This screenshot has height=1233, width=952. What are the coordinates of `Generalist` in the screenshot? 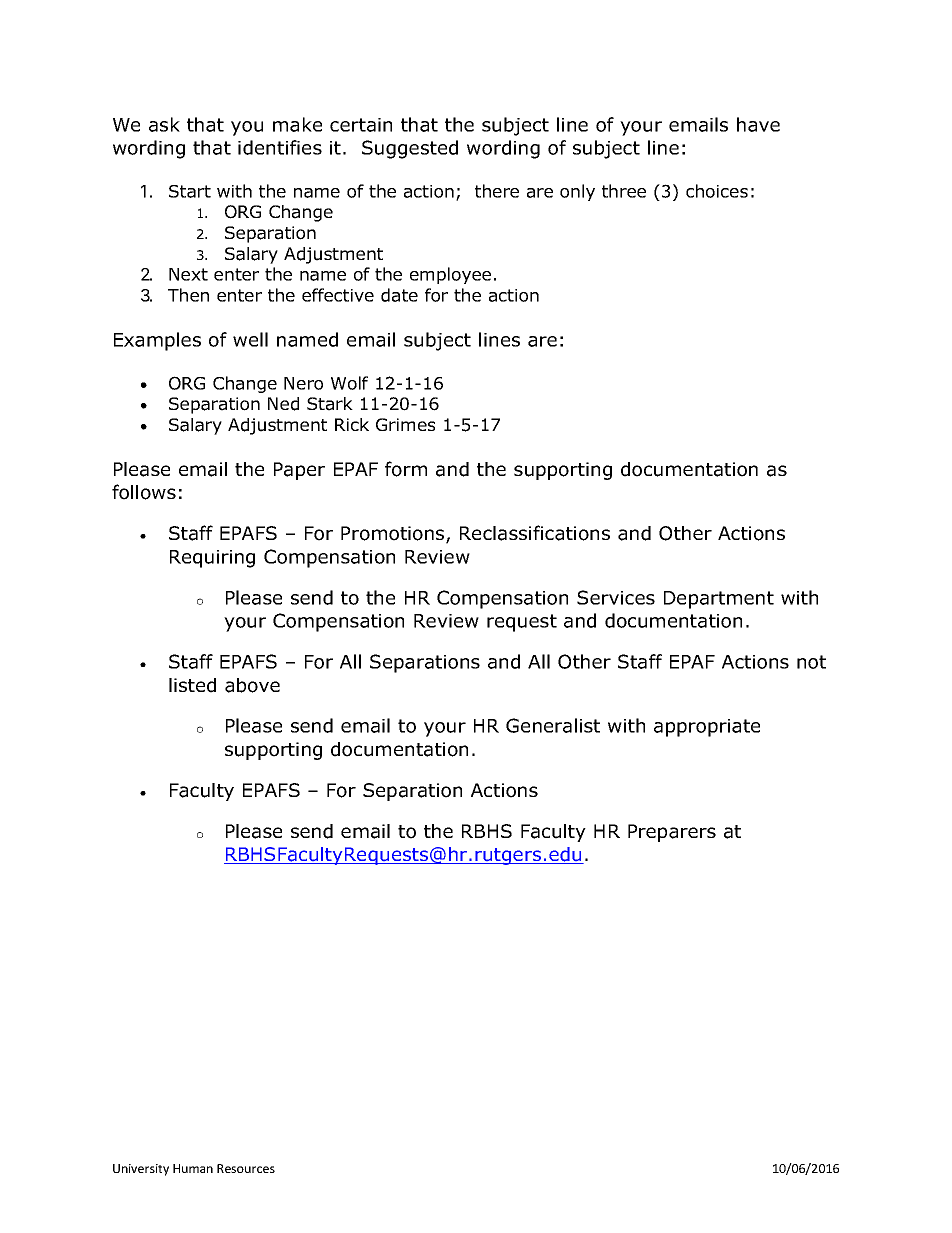 It's located at (553, 725).
